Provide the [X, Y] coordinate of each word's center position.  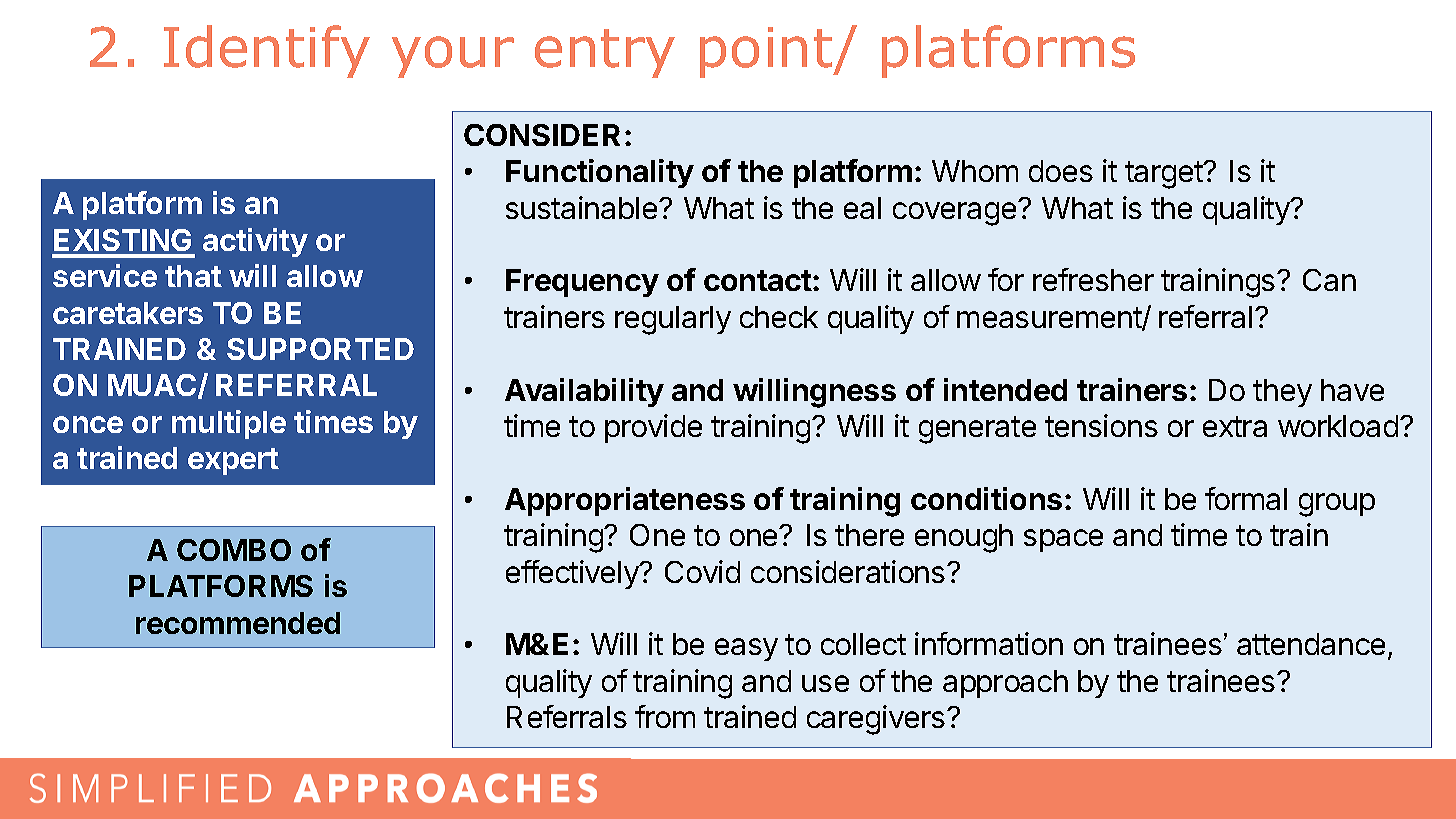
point [767, 52]
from [665, 716]
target [1165, 175]
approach [1005, 684]
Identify [267, 51]
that [193, 276]
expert [233, 461]
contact [758, 280]
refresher [1093, 279]
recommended [238, 623]
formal [1246, 498]
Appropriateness [625, 501]
